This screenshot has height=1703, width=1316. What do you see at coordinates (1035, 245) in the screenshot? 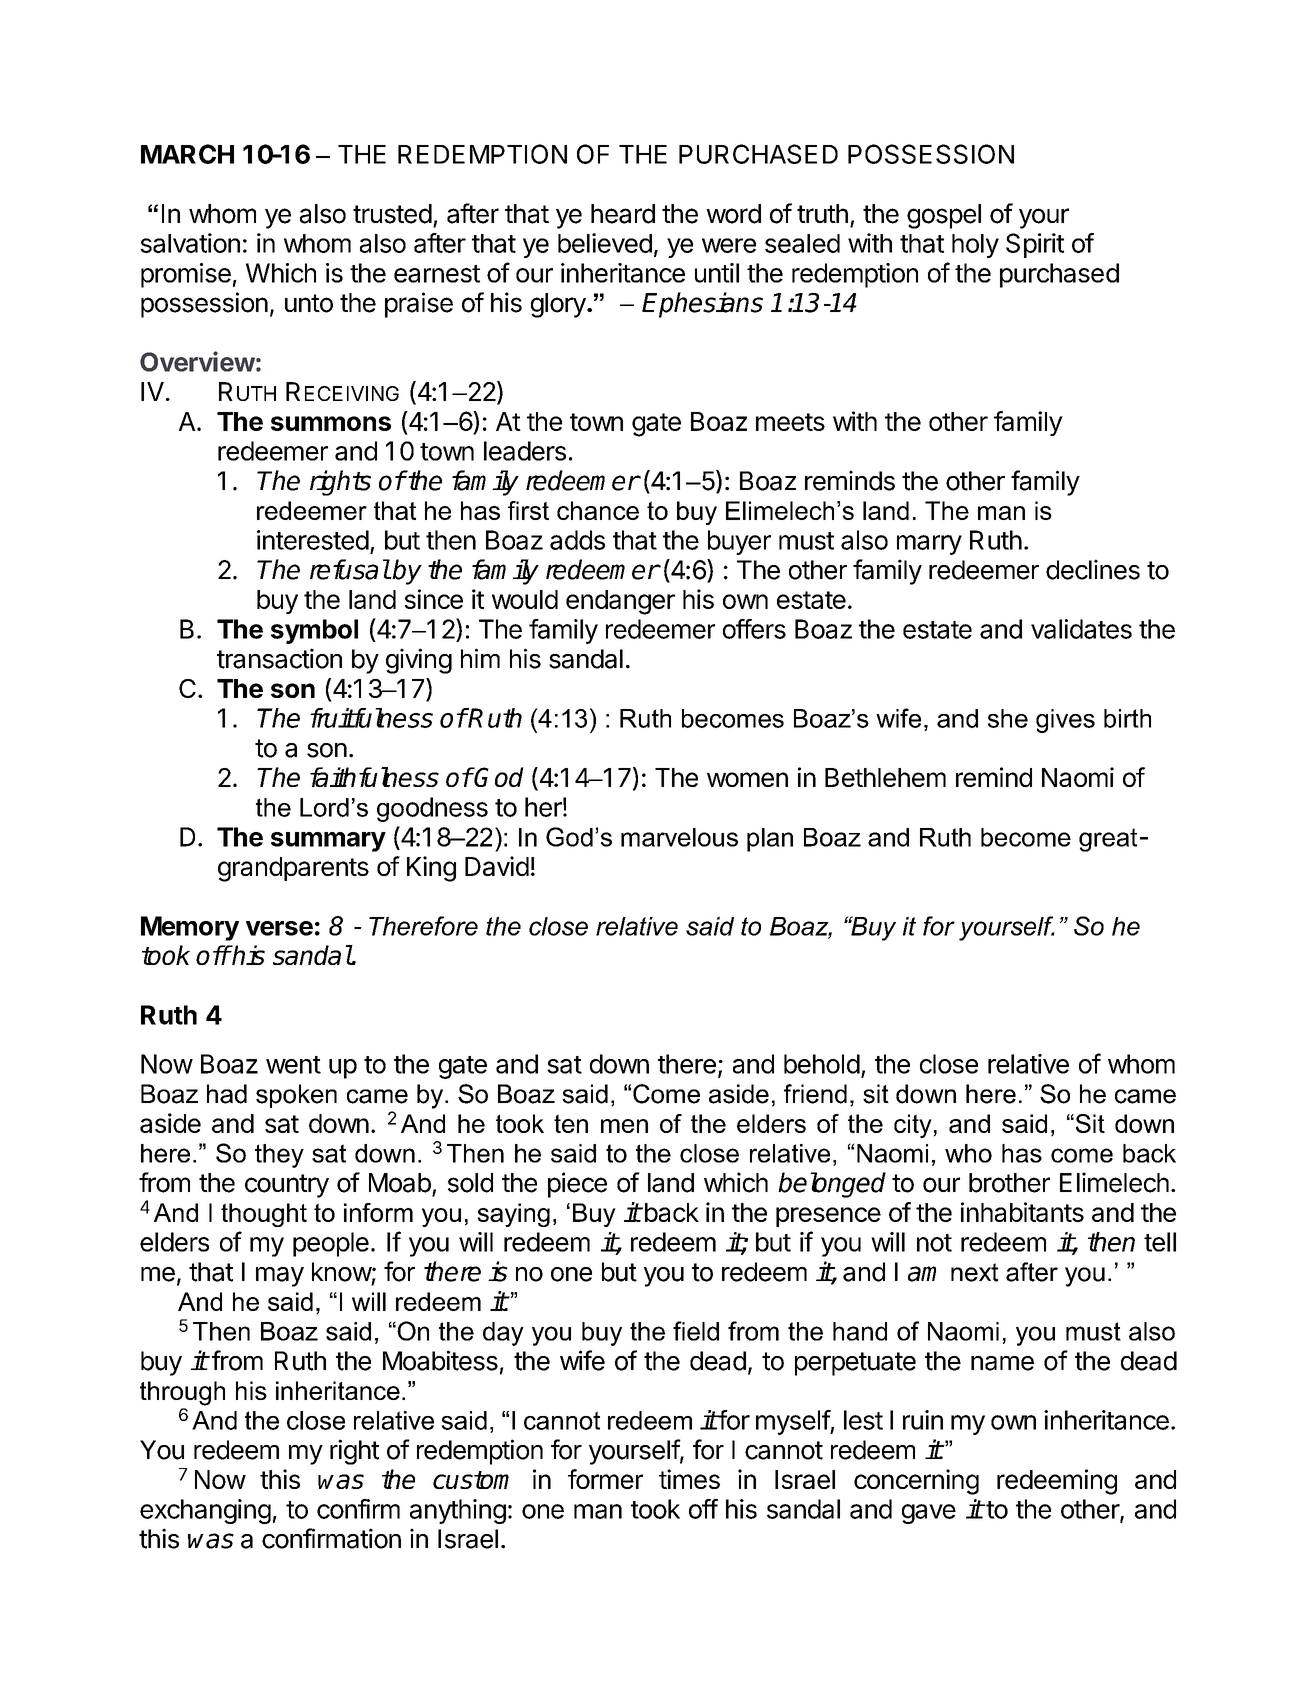
I see `Spirit` at bounding box center [1035, 245].
